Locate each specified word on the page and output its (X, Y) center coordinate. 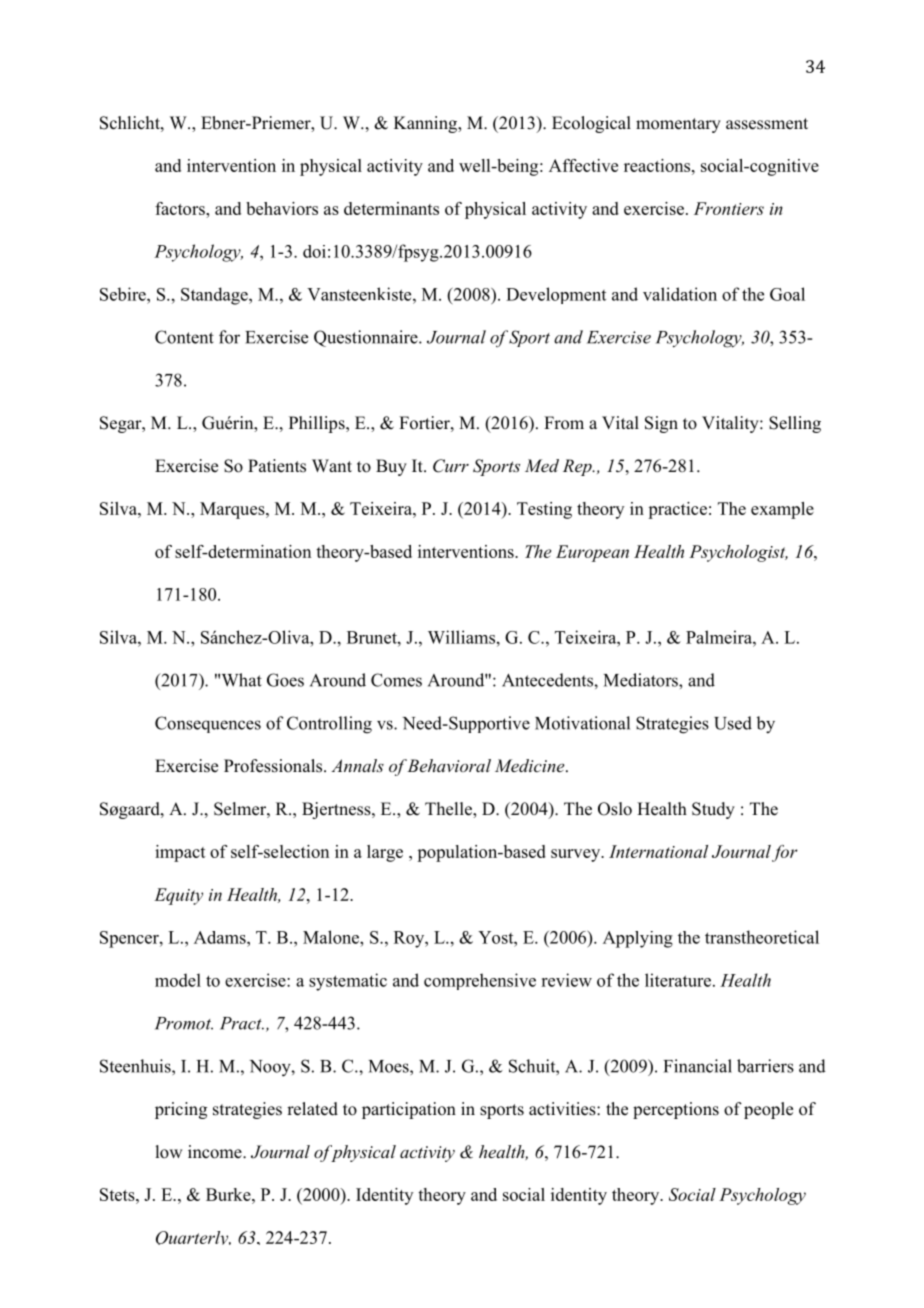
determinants (391, 208)
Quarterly (193, 1238)
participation (409, 1110)
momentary (678, 125)
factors (181, 208)
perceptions (676, 1110)
